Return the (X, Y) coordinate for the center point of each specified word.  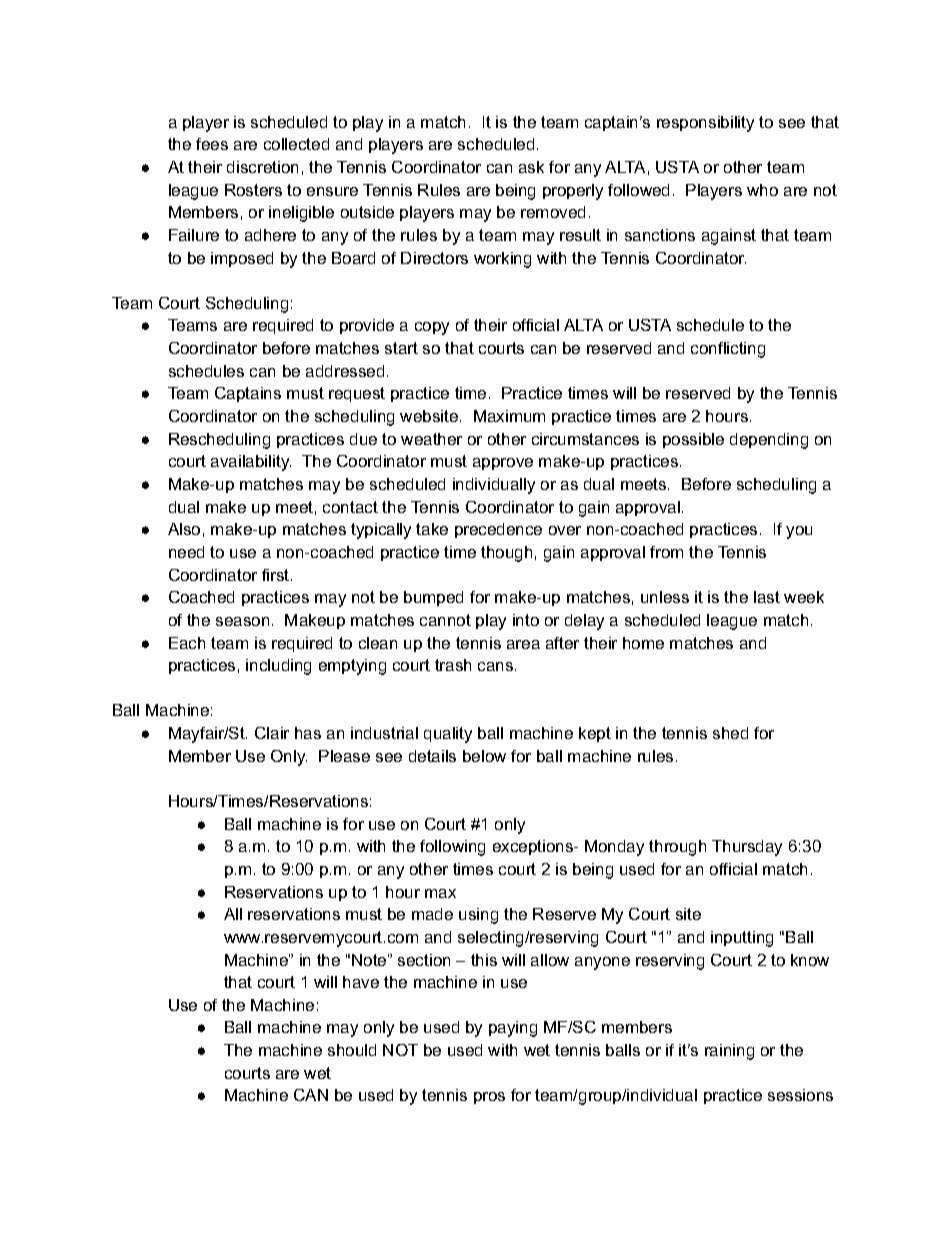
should (352, 1050)
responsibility (705, 124)
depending (769, 441)
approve (503, 464)
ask (531, 167)
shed (730, 733)
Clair (272, 733)
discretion (262, 167)
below (484, 756)
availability (251, 463)
